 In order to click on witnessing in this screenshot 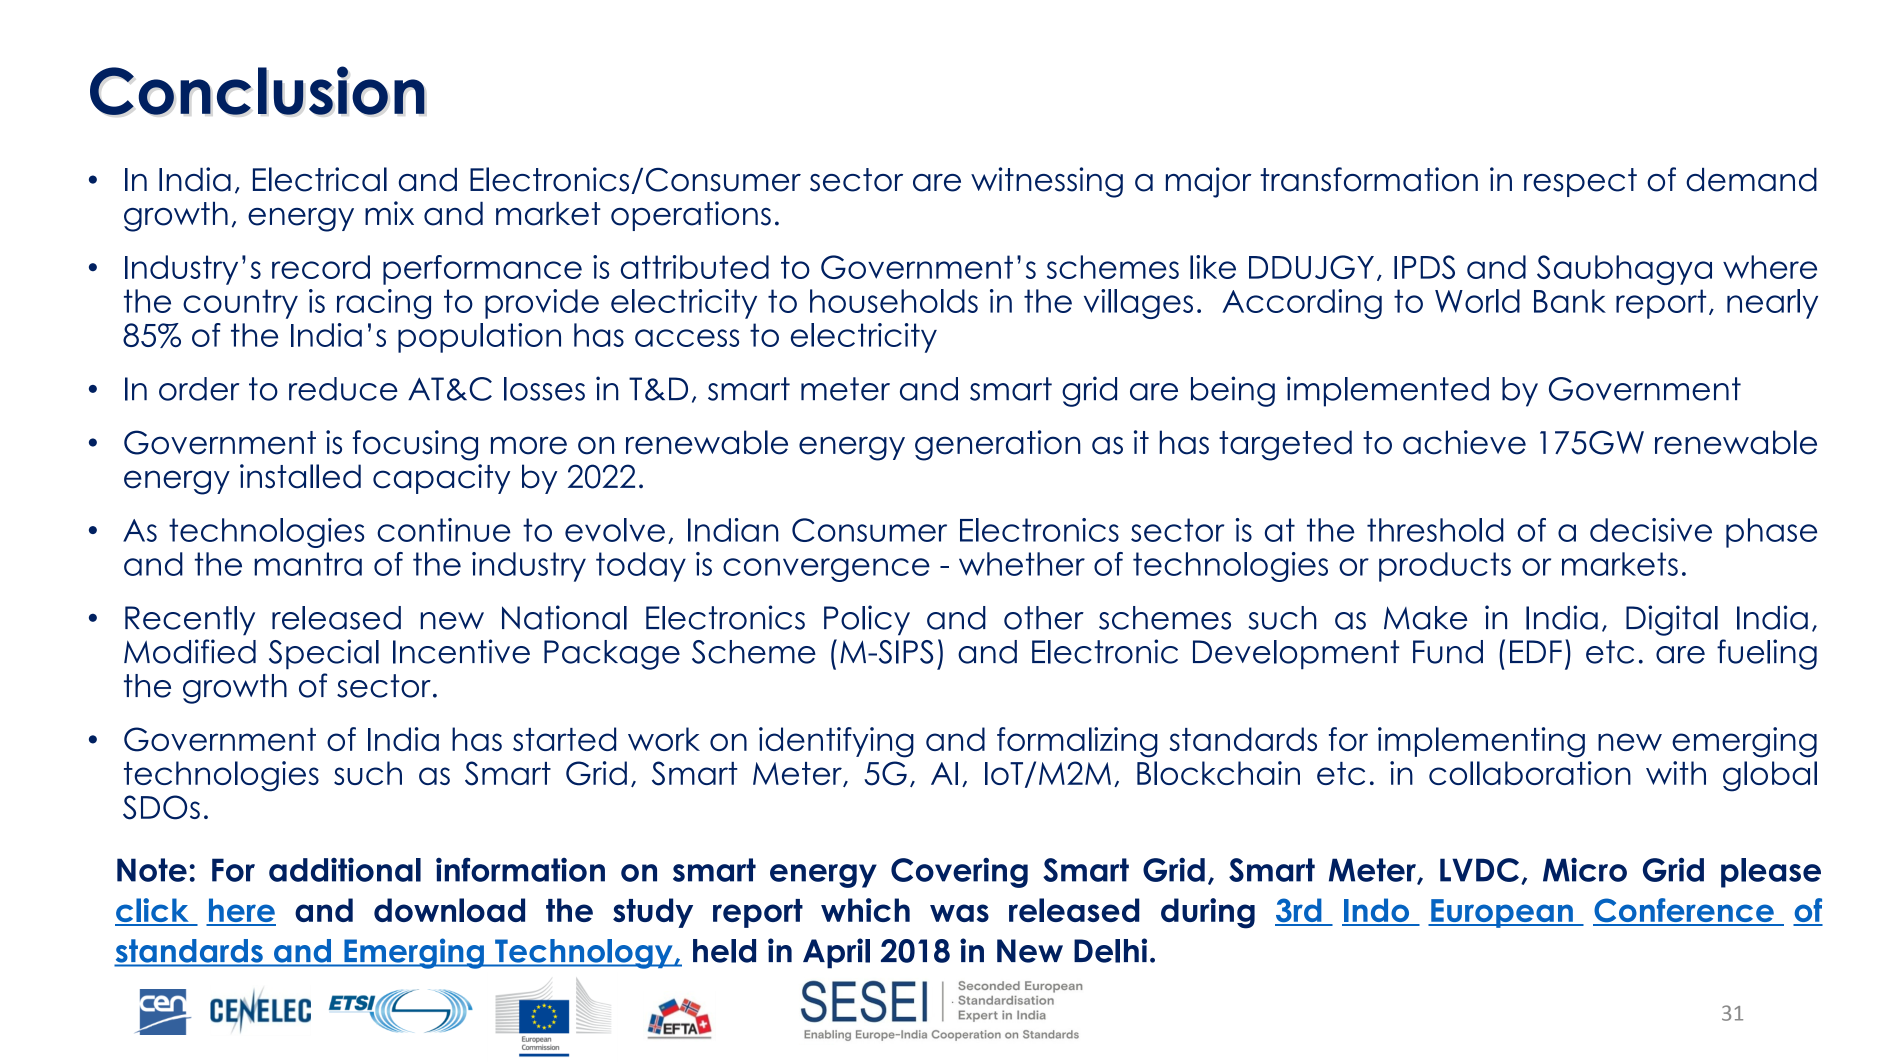, I will do `click(1047, 182)`.
